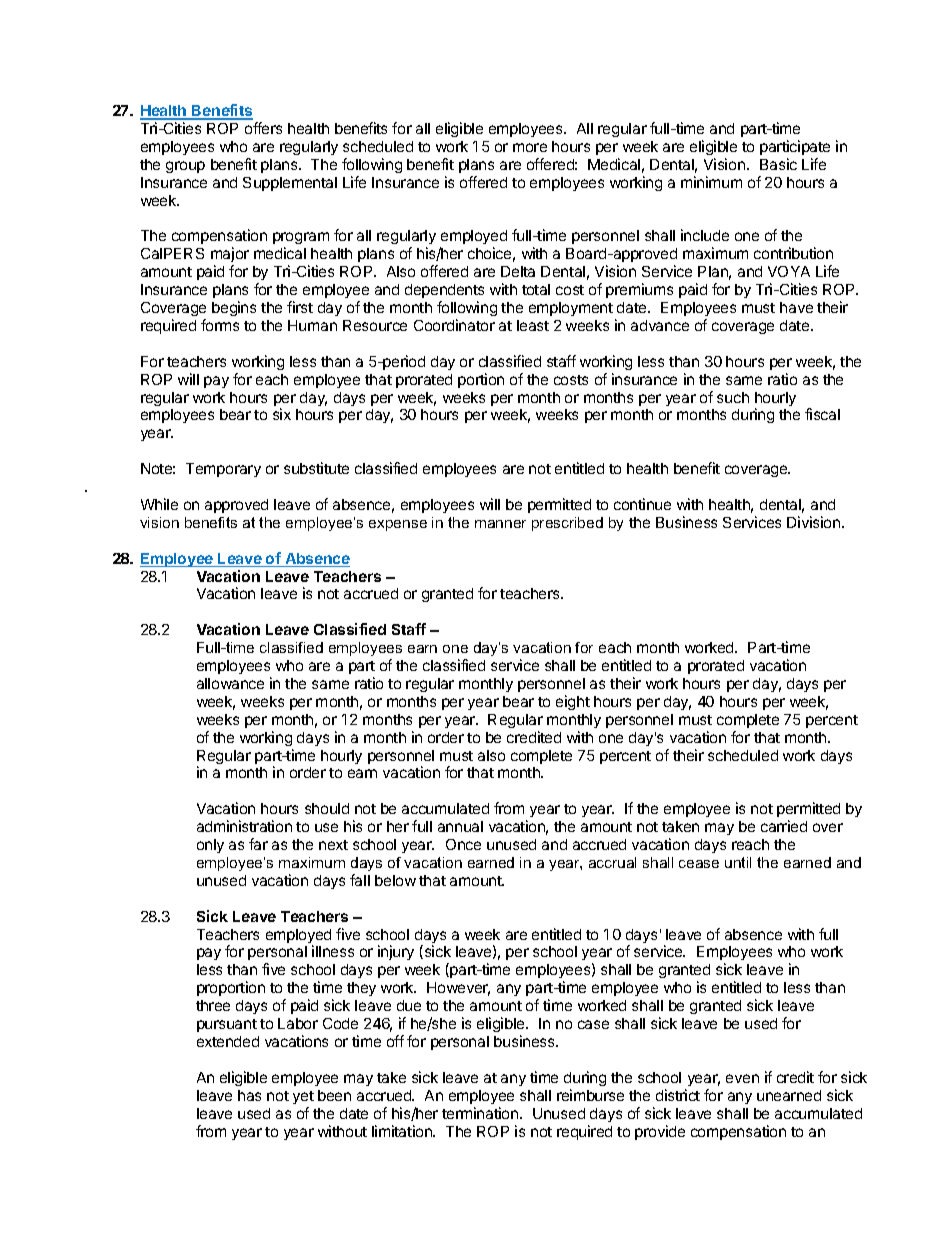  Describe the element at coordinates (249, 1095) in the page. I see `has` at that location.
